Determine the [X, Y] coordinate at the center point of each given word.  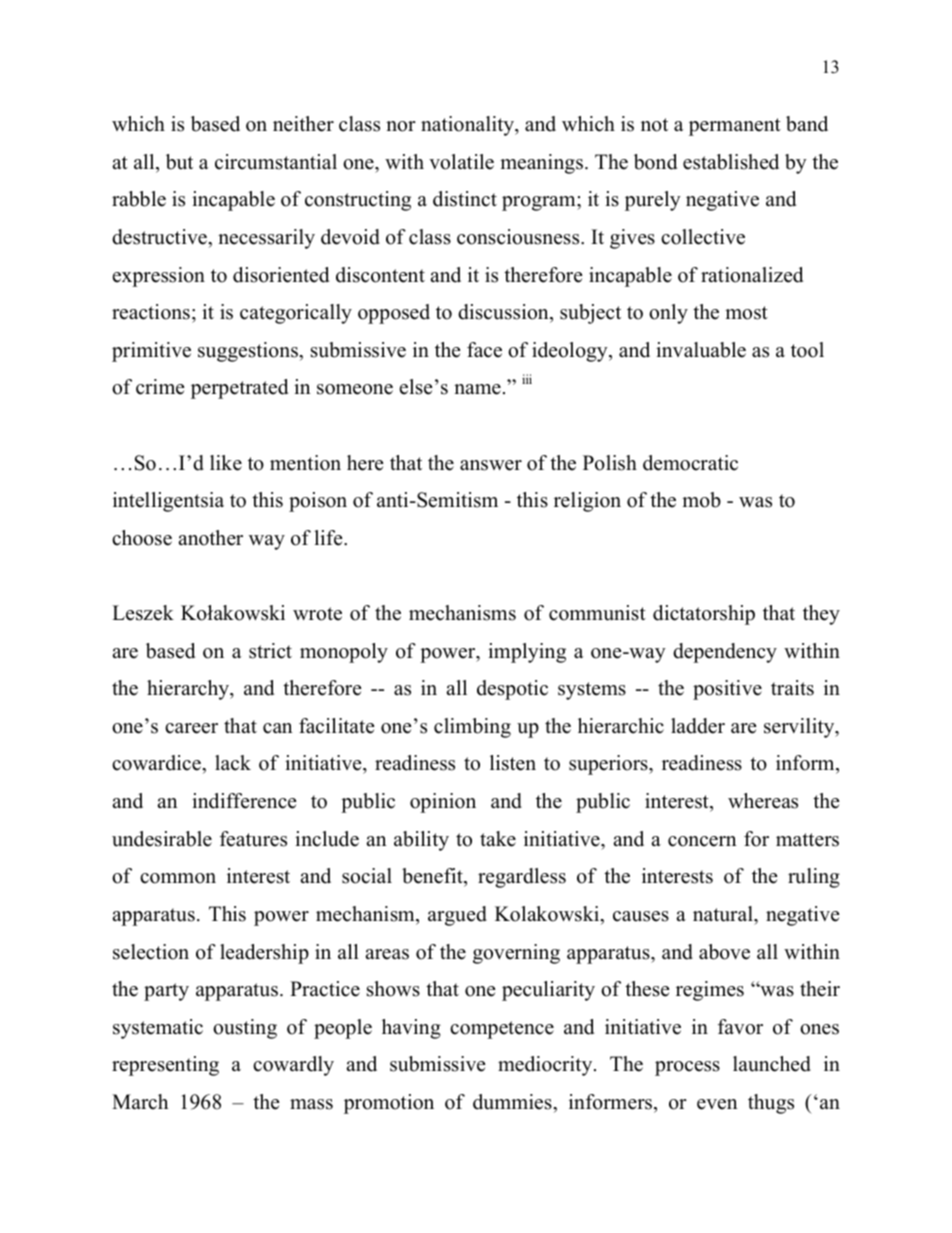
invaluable [701, 350]
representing [165, 1066]
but [179, 162]
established [731, 162]
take [498, 839]
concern [702, 841]
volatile [461, 162]
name [477, 389]
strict [270, 651]
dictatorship [704, 615]
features [253, 839]
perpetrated [239, 389]
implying [527, 653]
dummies [513, 1102]
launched [772, 1064]
